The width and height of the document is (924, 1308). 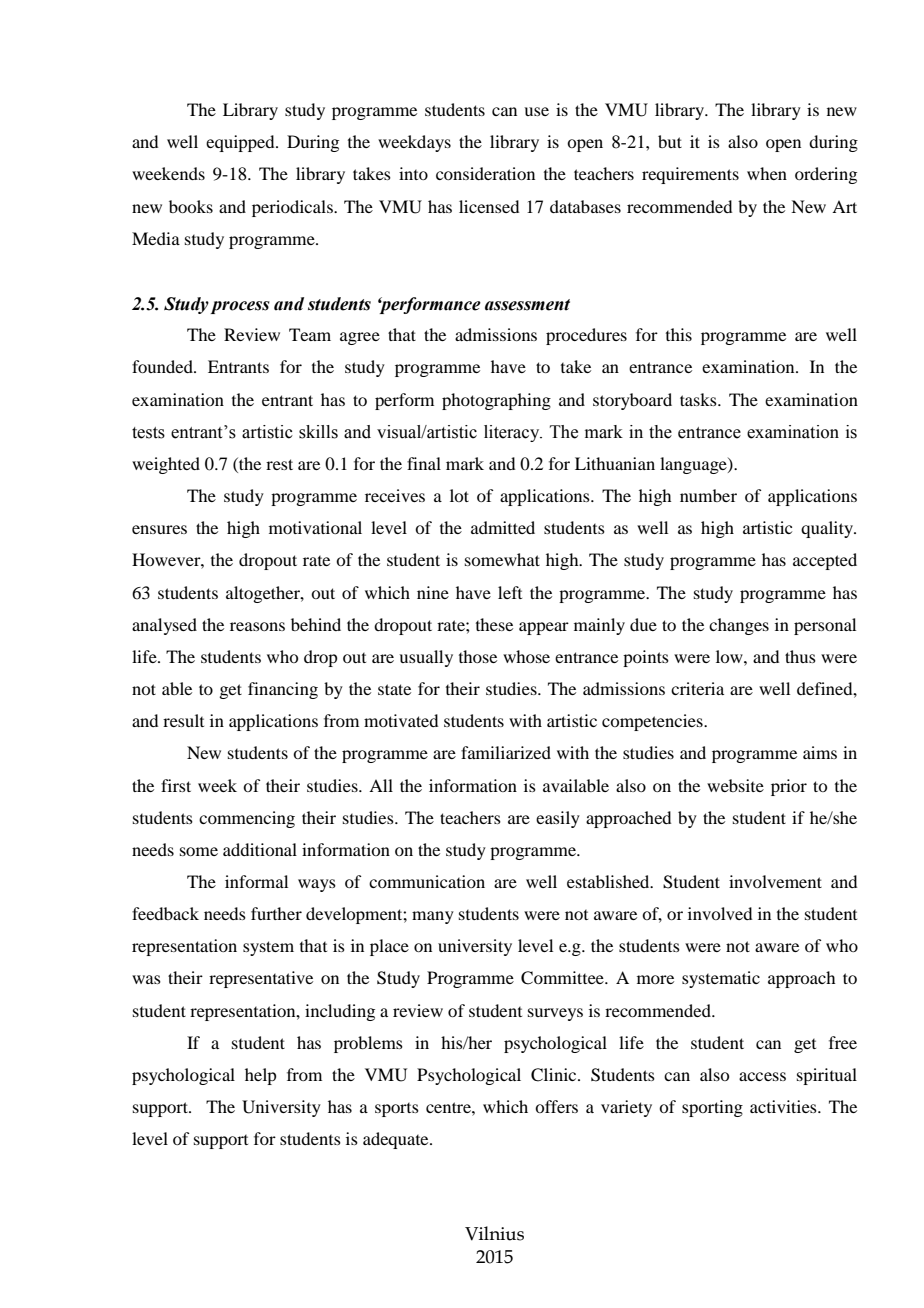 I want to click on those, so click(x=478, y=656).
